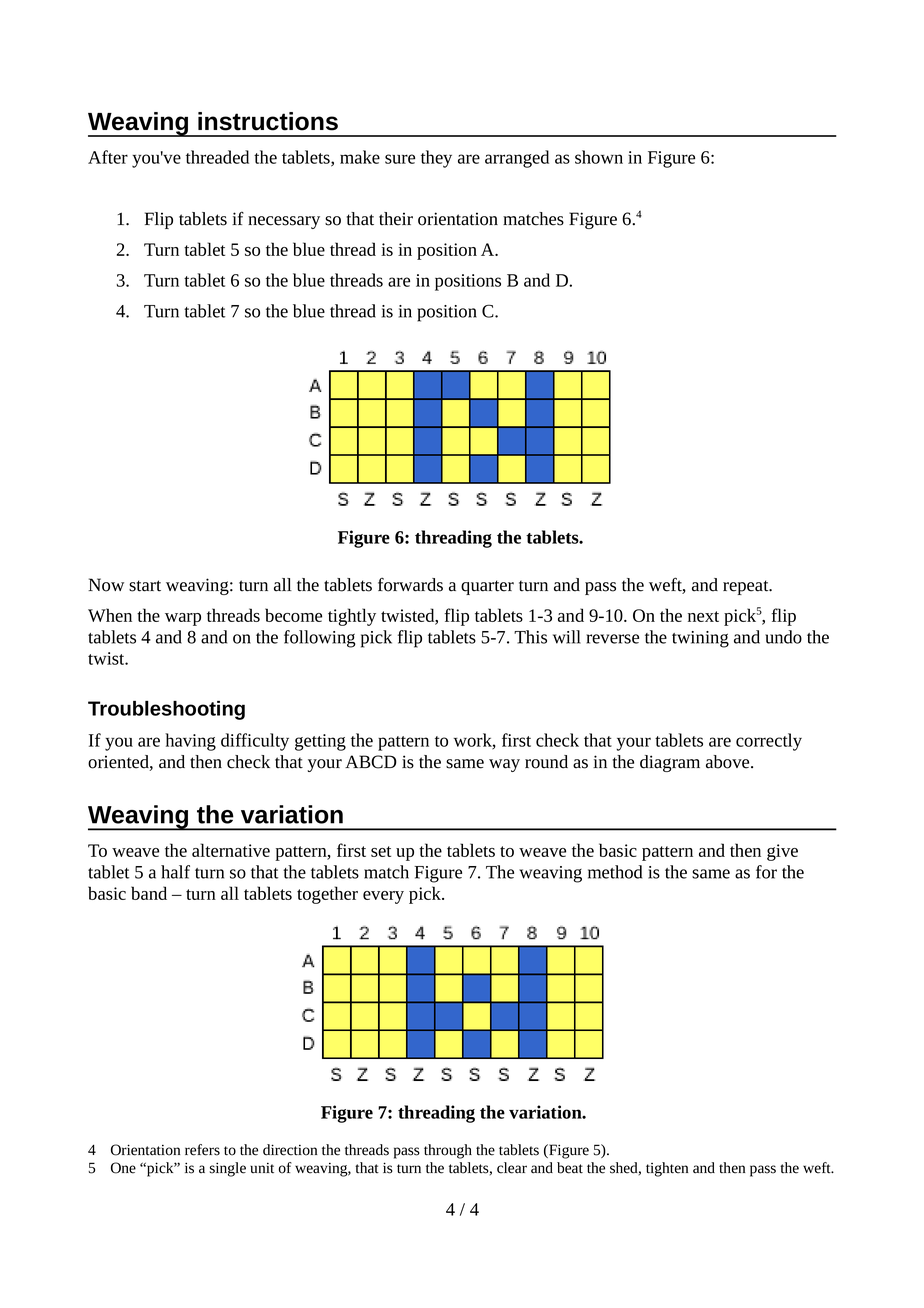  I want to click on through, so click(448, 1151).
